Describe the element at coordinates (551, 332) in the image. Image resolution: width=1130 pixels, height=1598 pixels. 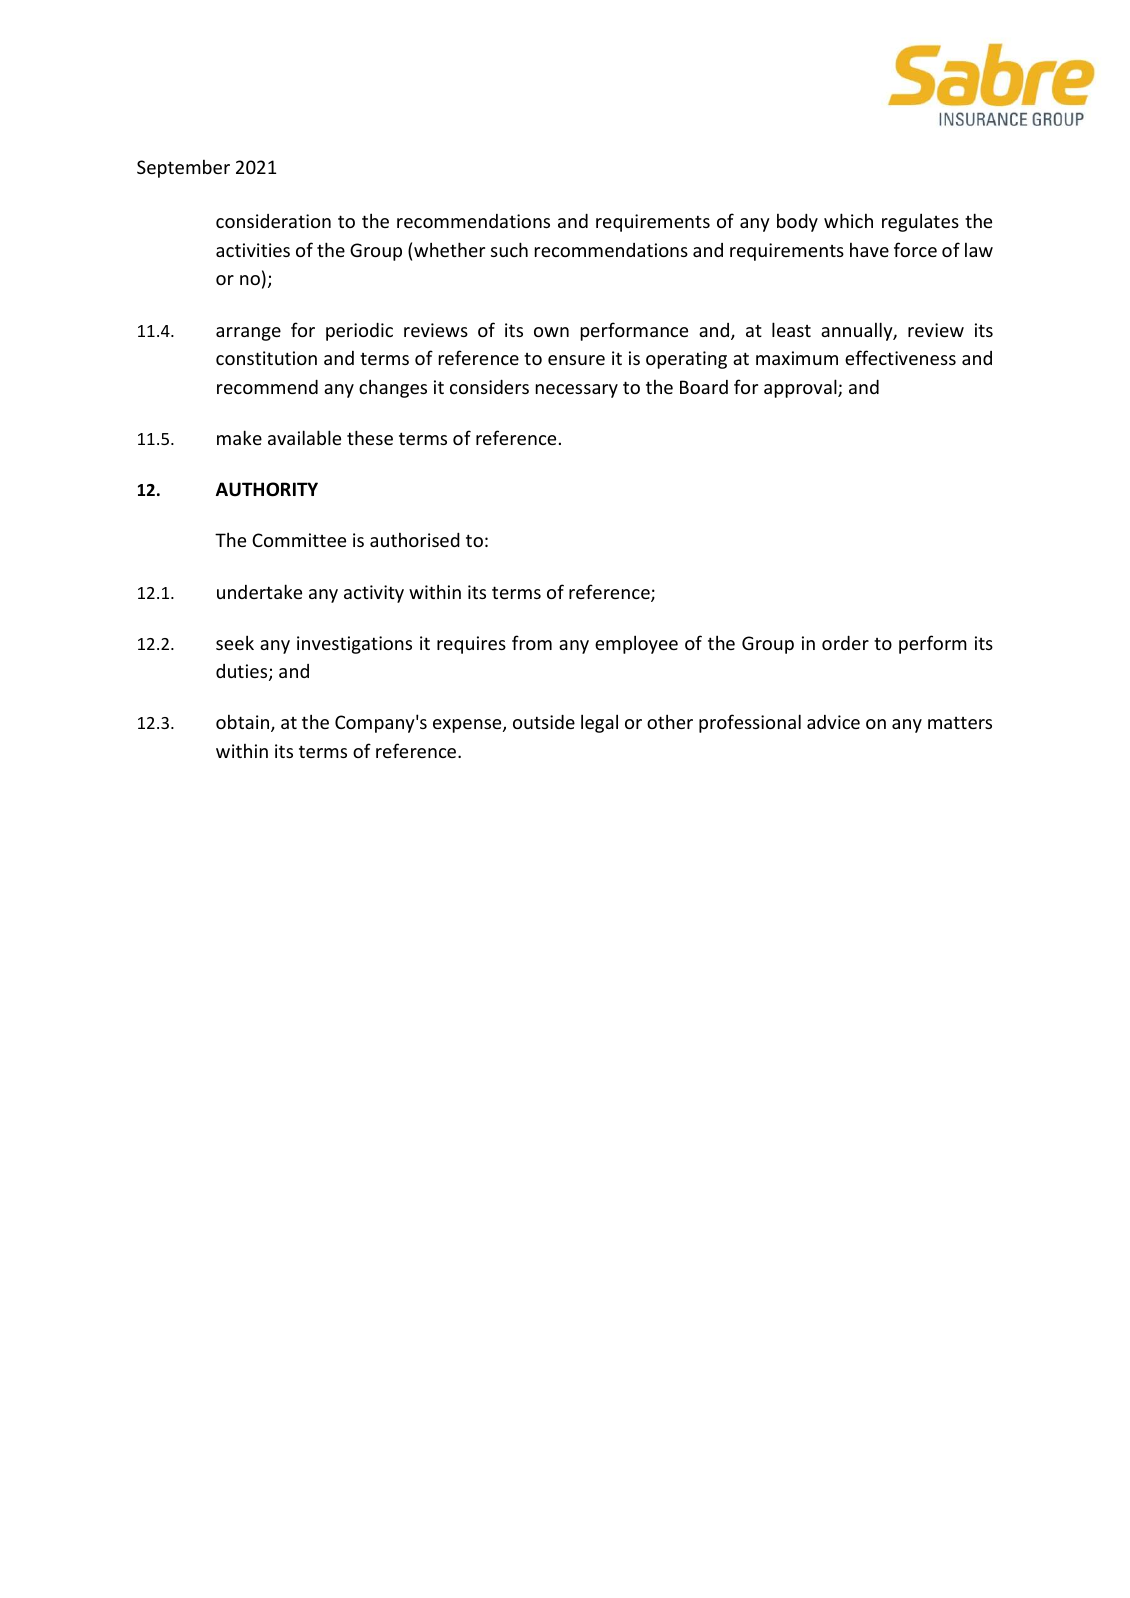
I see `own` at that location.
